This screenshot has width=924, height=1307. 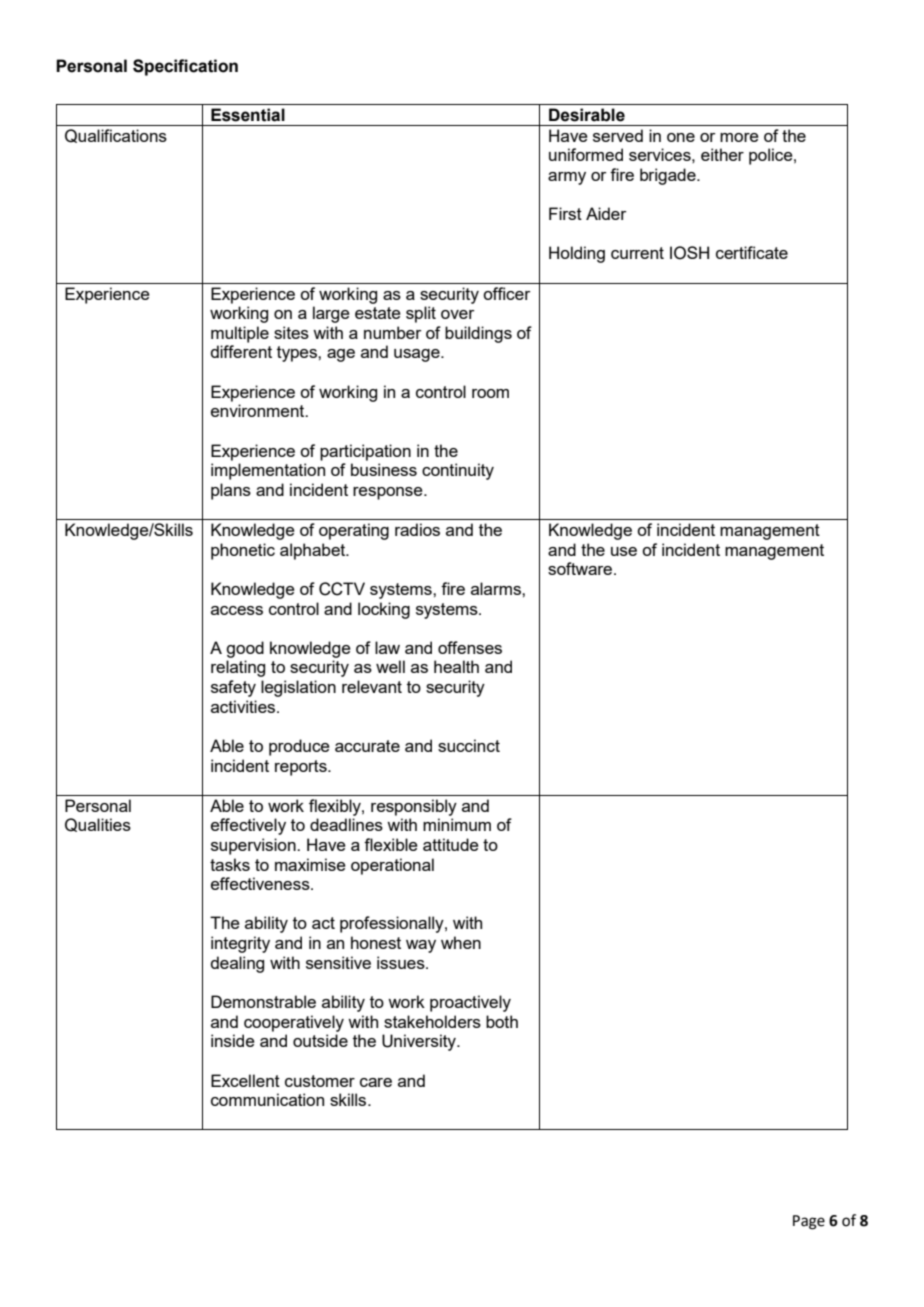 What do you see at coordinates (267, 1099) in the screenshot?
I see `communication` at bounding box center [267, 1099].
